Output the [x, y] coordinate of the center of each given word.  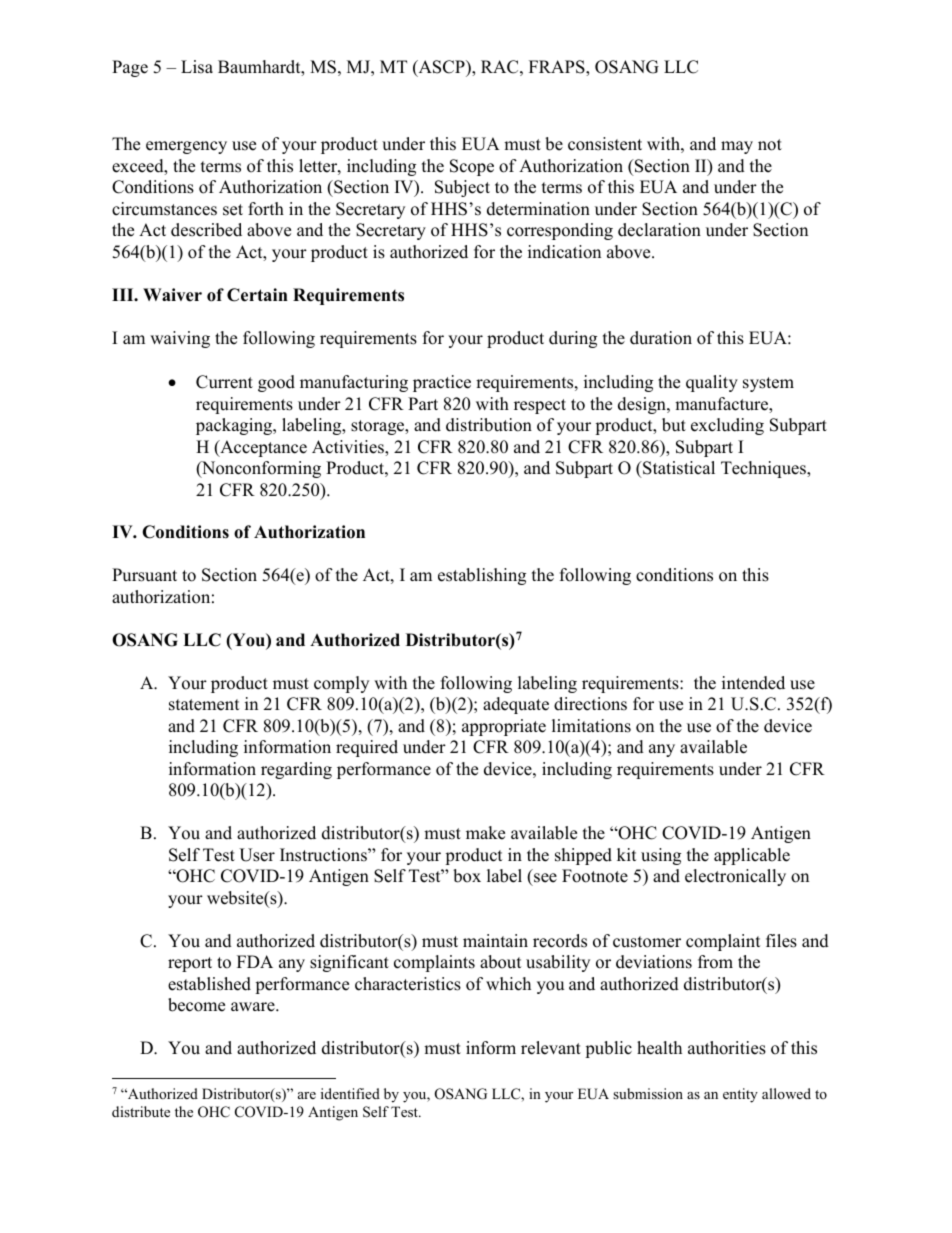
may [737, 147]
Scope [472, 167]
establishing [482, 576]
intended [753, 683]
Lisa [197, 67]
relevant [551, 1048]
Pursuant [144, 575]
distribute [141, 1111]
